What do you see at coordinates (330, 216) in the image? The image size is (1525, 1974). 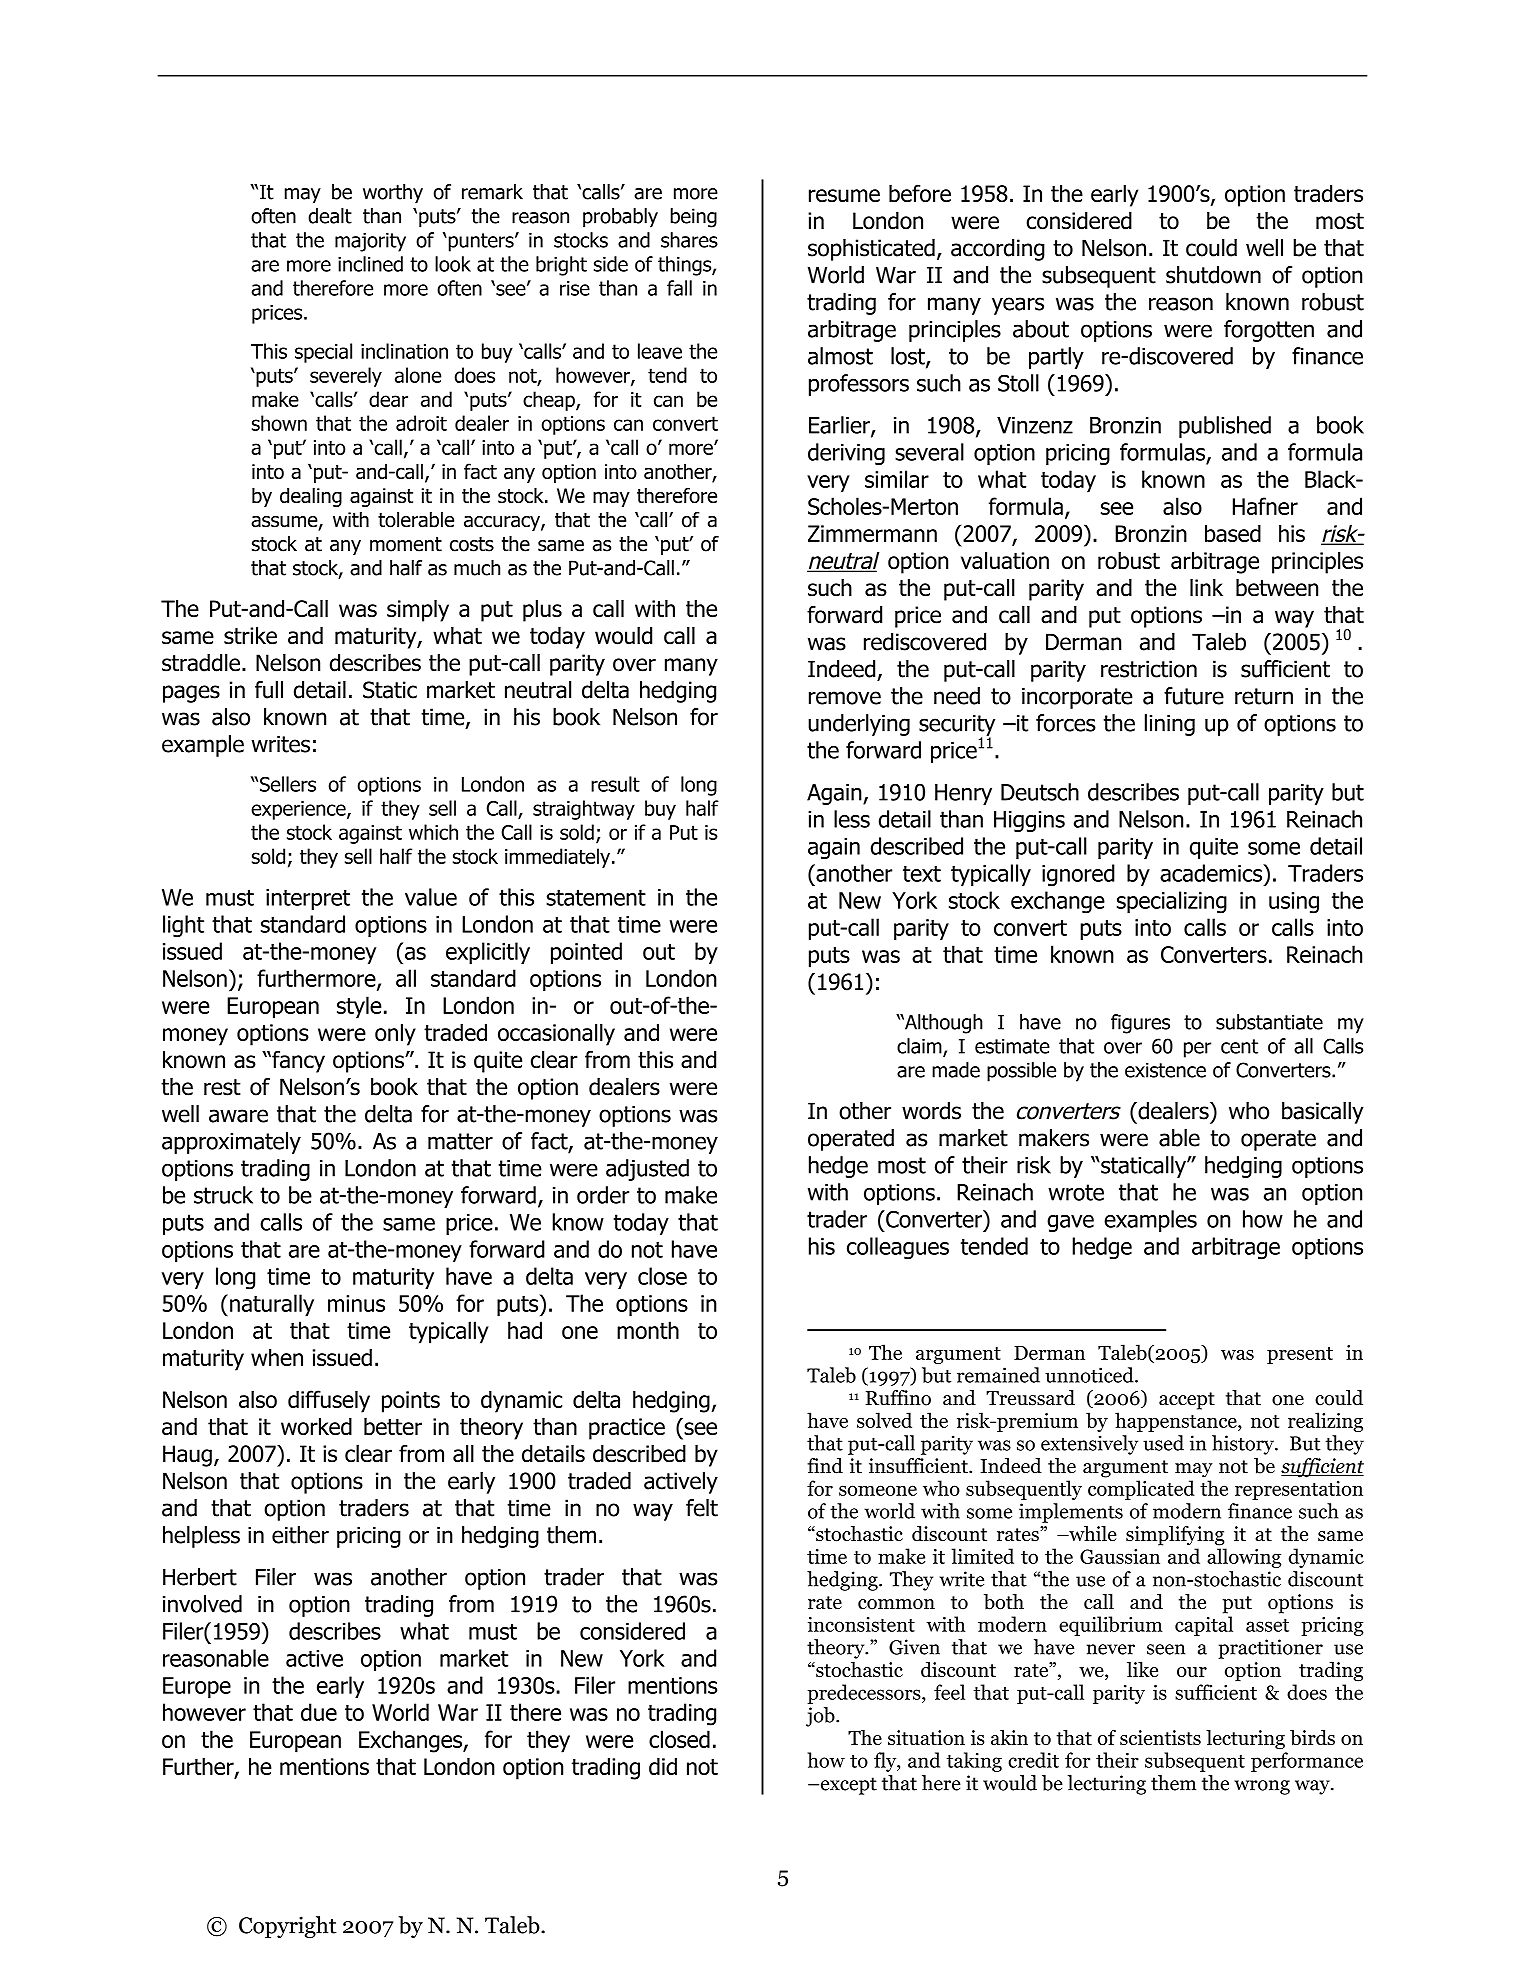 I see `dealt` at bounding box center [330, 216].
